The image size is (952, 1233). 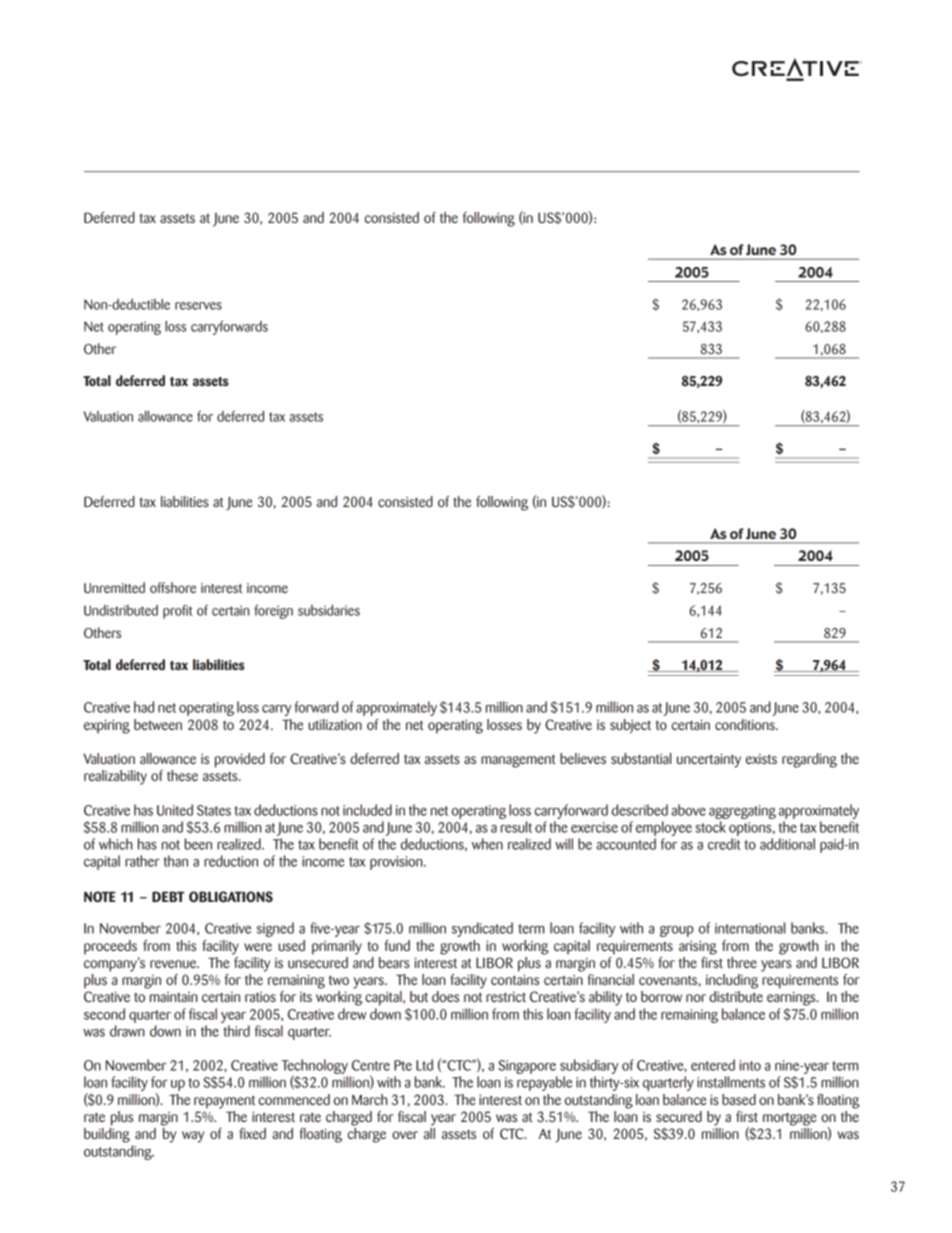 What do you see at coordinates (224, 1102) in the image?
I see `repayment` at bounding box center [224, 1102].
